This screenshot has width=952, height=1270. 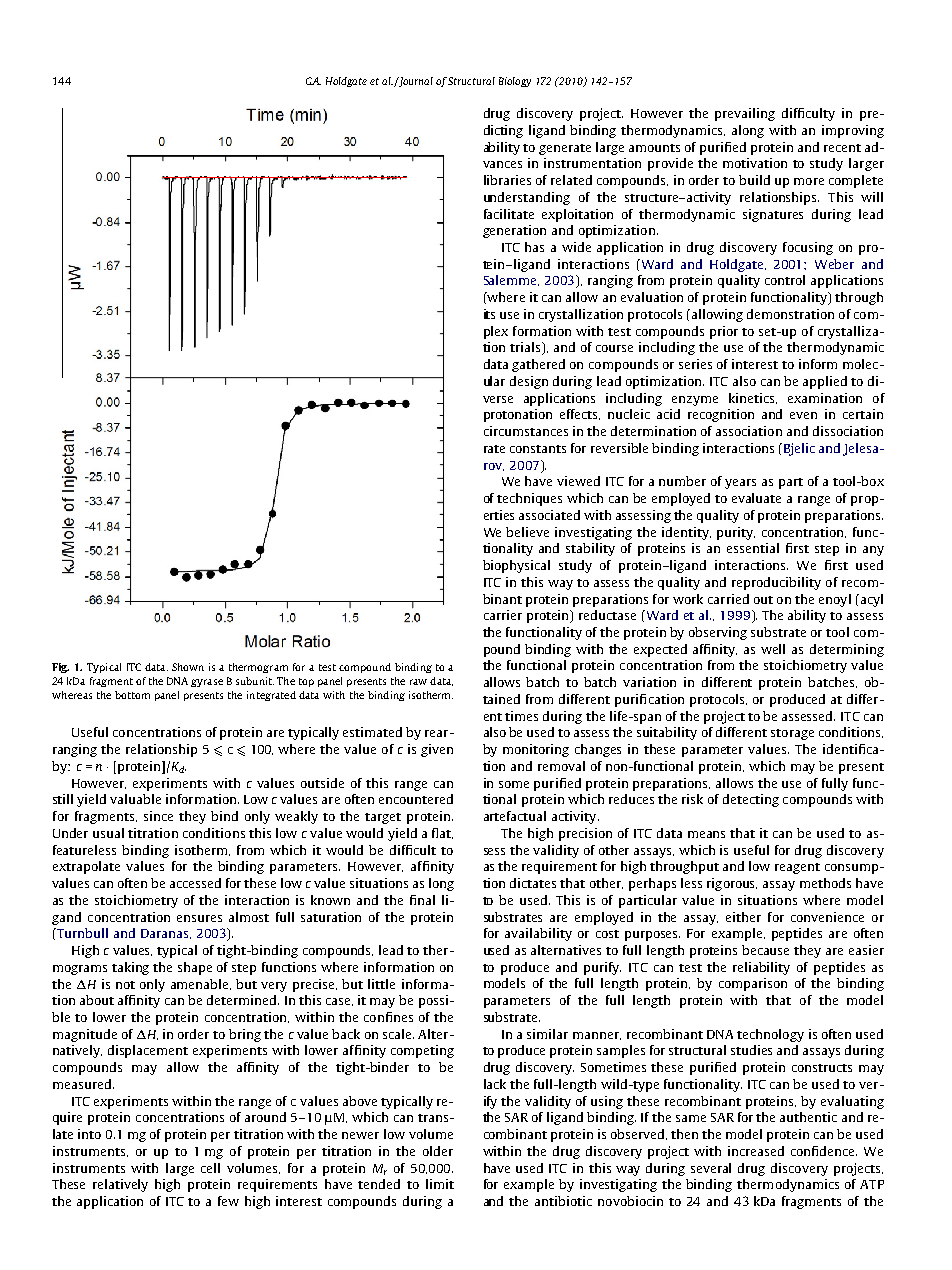 What do you see at coordinates (416, 799) in the screenshot?
I see `encountered` at bounding box center [416, 799].
